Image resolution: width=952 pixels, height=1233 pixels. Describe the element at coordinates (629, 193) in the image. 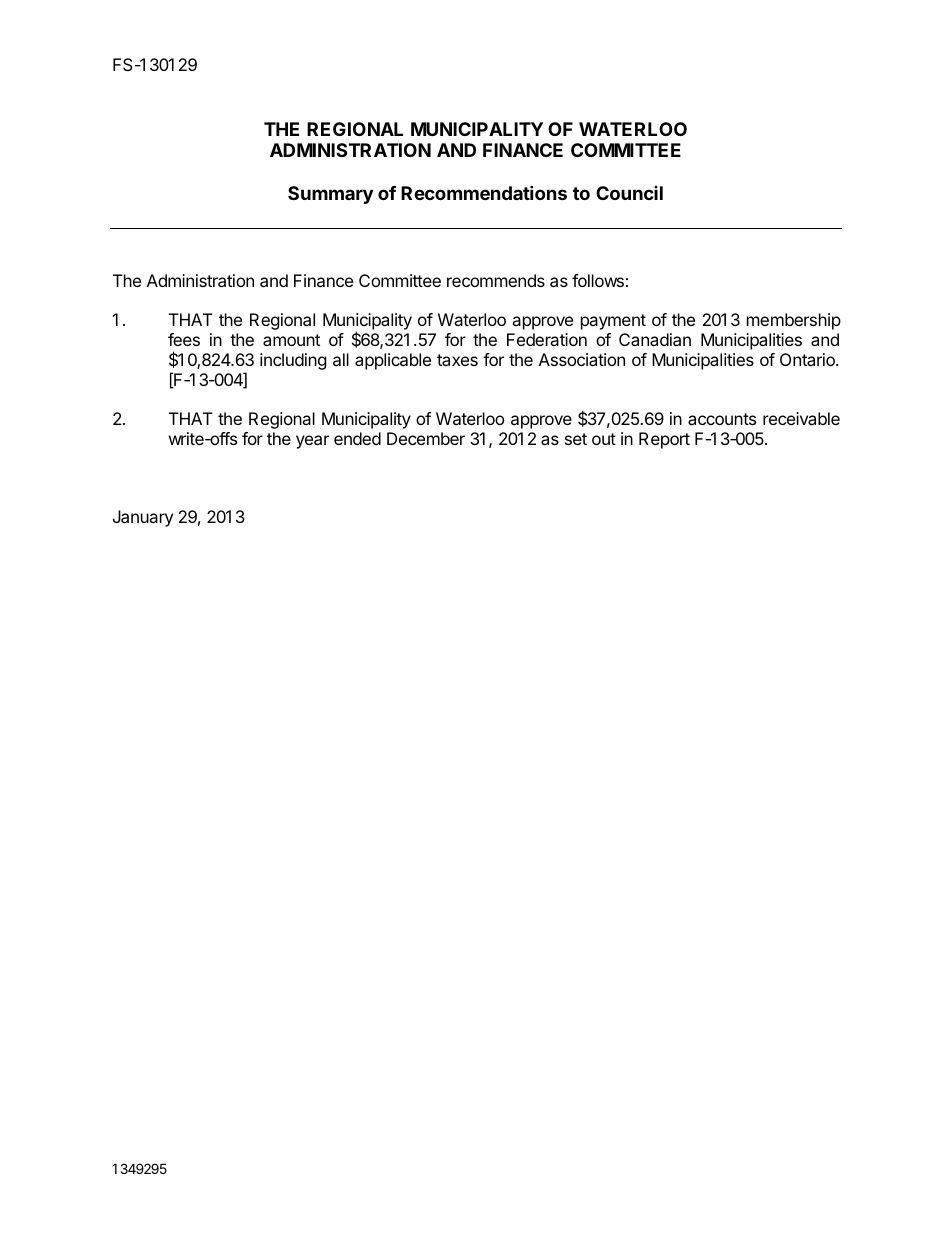

I see `Council` at that location.
